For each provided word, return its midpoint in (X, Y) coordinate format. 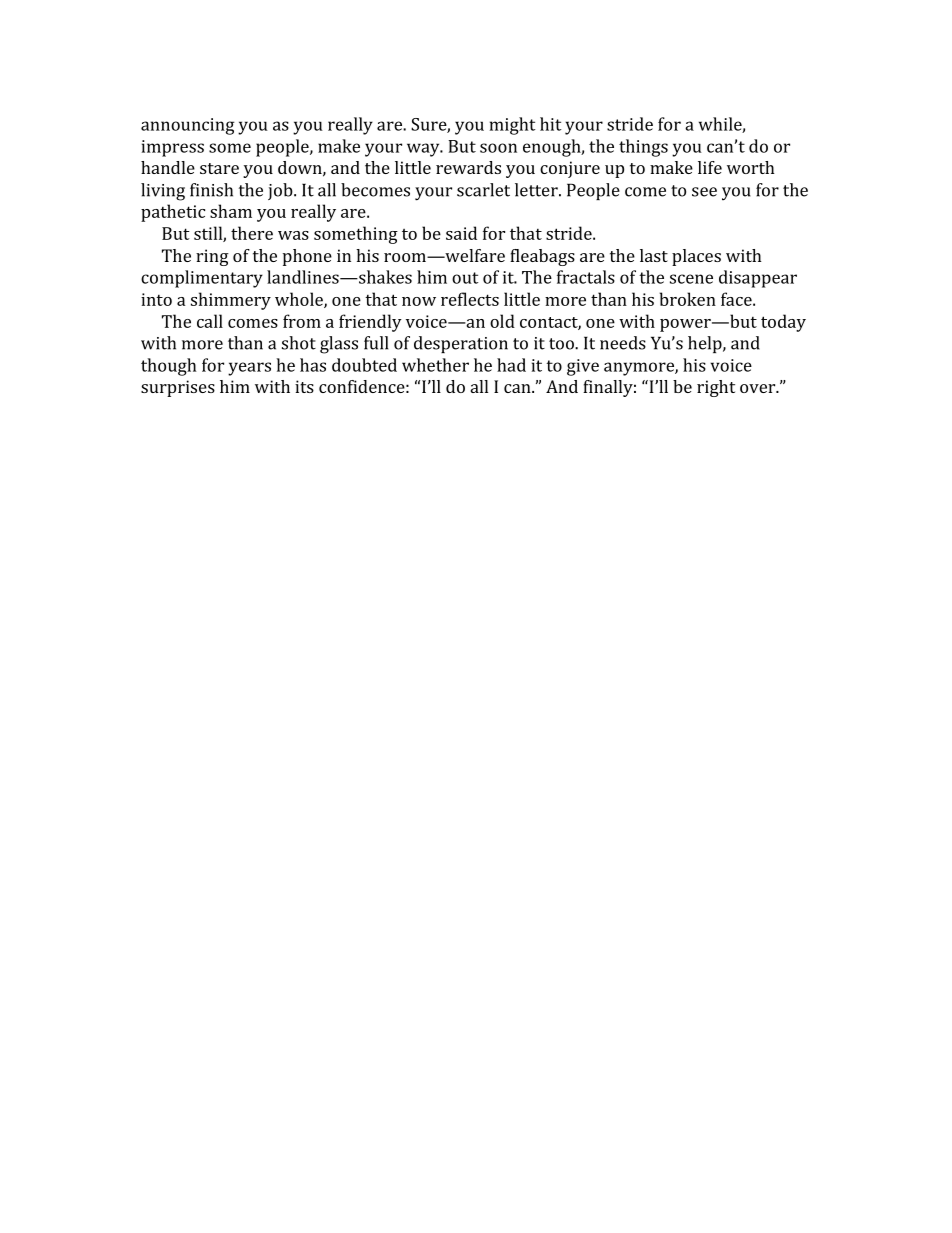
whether (435, 365)
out (465, 278)
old (502, 321)
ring (212, 257)
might (513, 126)
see (704, 192)
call (210, 321)
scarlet (483, 190)
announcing (188, 126)
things (643, 148)
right (716, 388)
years (249, 369)
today (783, 323)
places (696, 257)
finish (211, 190)
